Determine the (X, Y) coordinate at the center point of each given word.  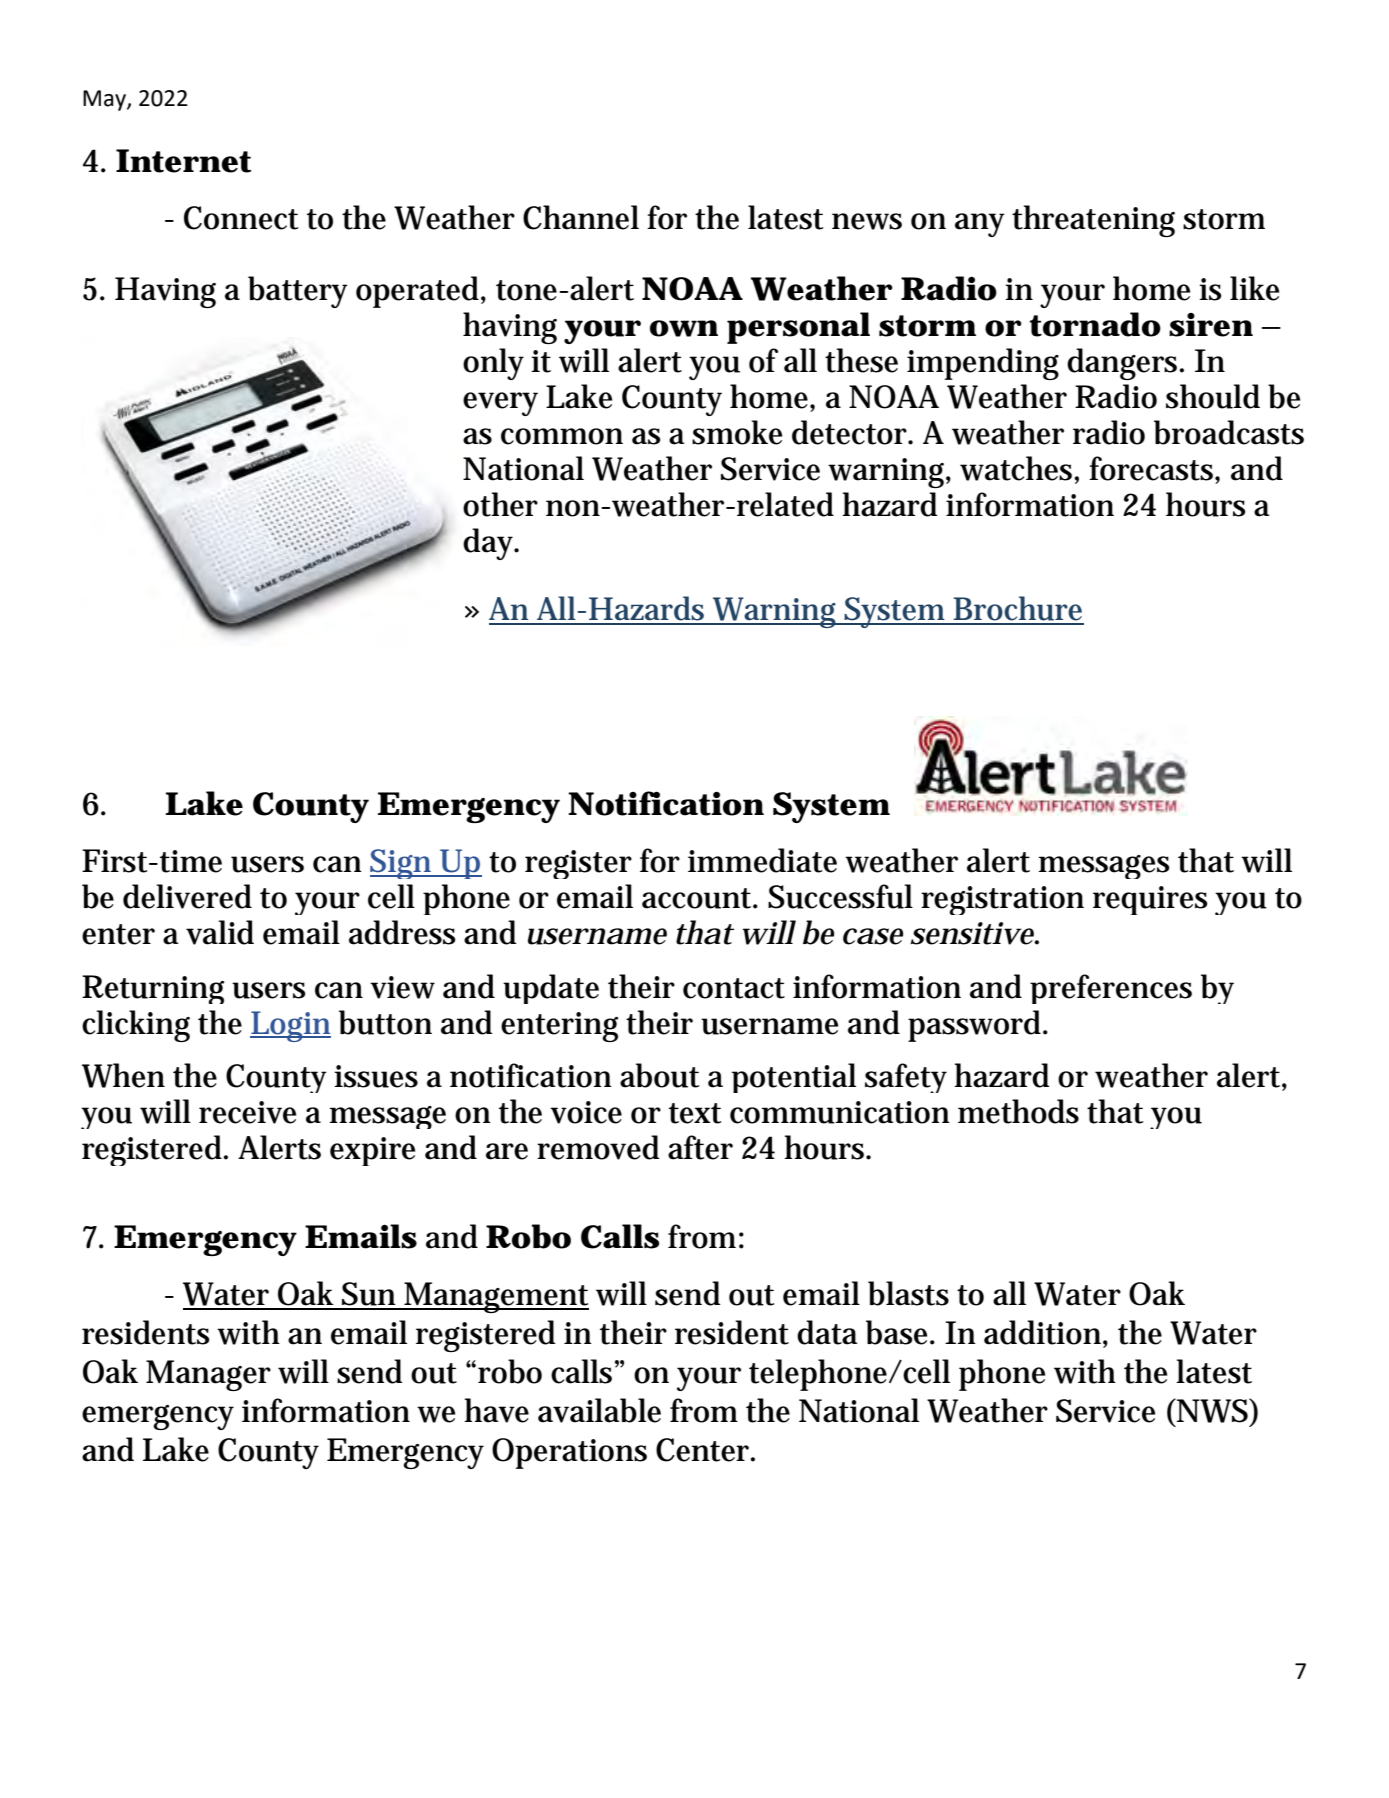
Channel (581, 217)
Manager (208, 1375)
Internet (183, 161)
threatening (1093, 221)
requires (1150, 900)
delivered (187, 896)
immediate (762, 860)
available (599, 1410)
